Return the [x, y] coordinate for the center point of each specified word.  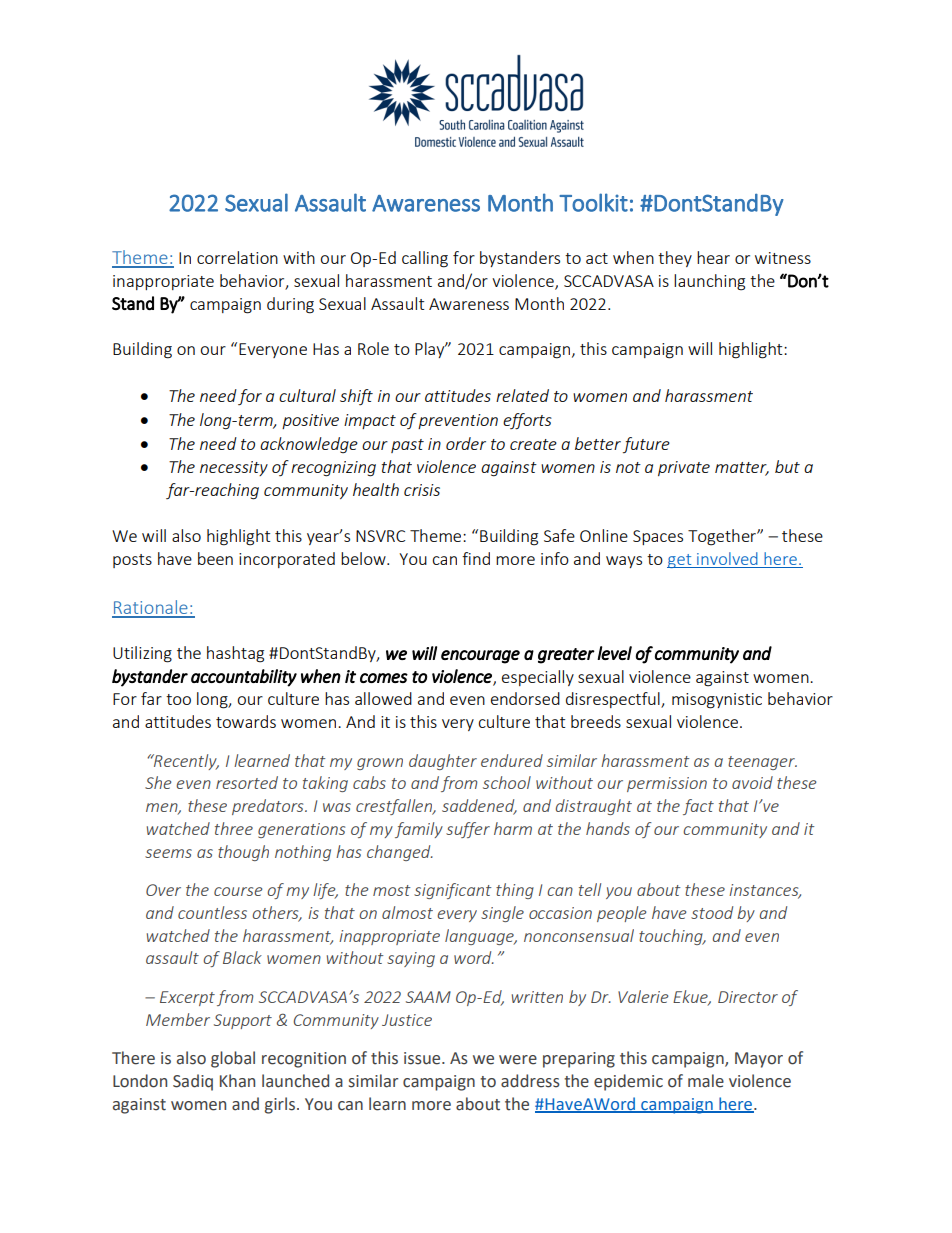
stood [712, 912]
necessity [234, 468]
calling [425, 259]
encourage [480, 657]
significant [452, 891]
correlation [237, 257]
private [684, 468]
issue [423, 1058]
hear [713, 257]
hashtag [235, 654]
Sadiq [193, 1082]
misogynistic [717, 701]
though [243, 853]
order [466, 443]
